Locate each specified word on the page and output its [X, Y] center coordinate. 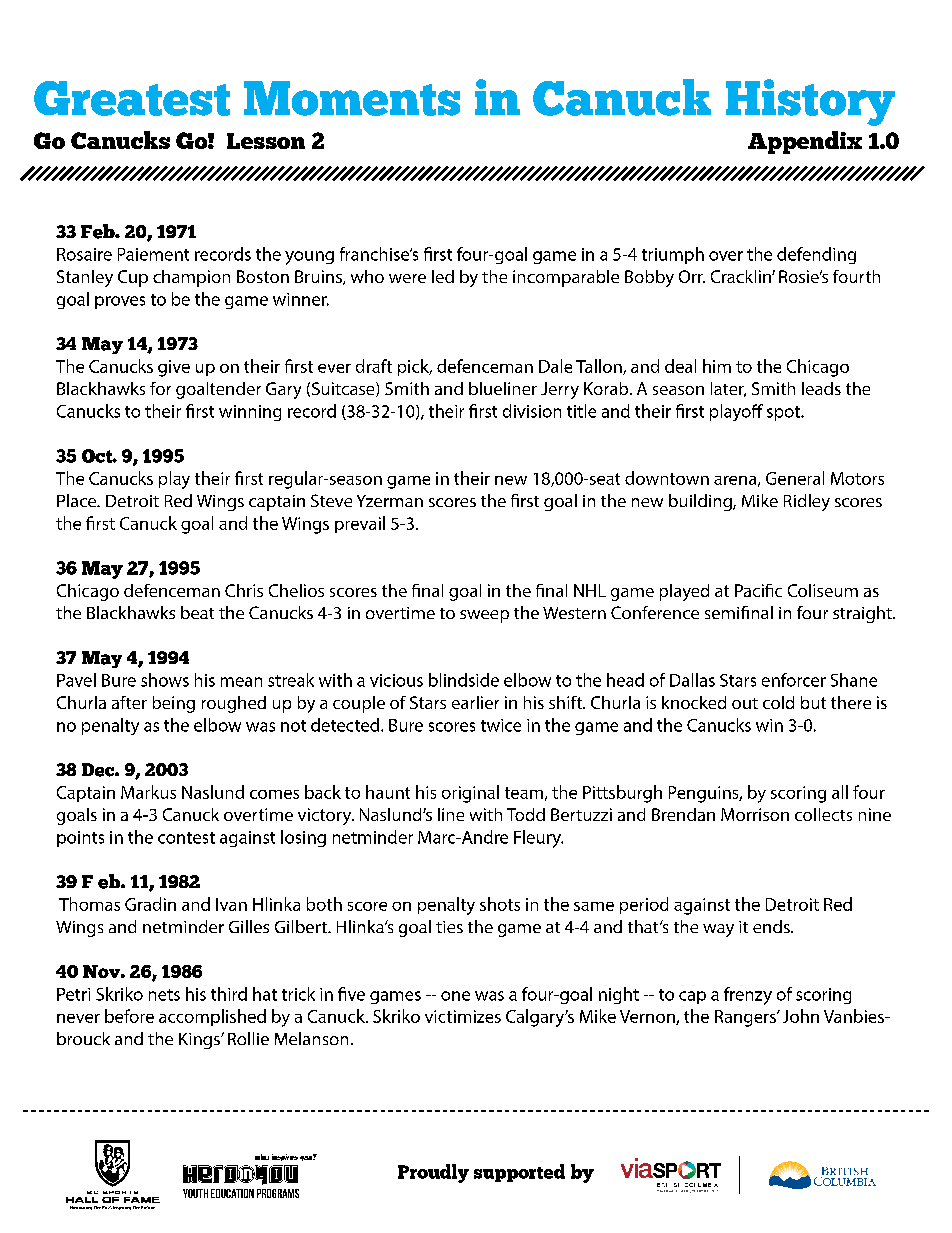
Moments [352, 98]
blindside [464, 680]
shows [165, 680]
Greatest [132, 98]
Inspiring [122, 1208]
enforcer [794, 680]
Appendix [805, 142]
